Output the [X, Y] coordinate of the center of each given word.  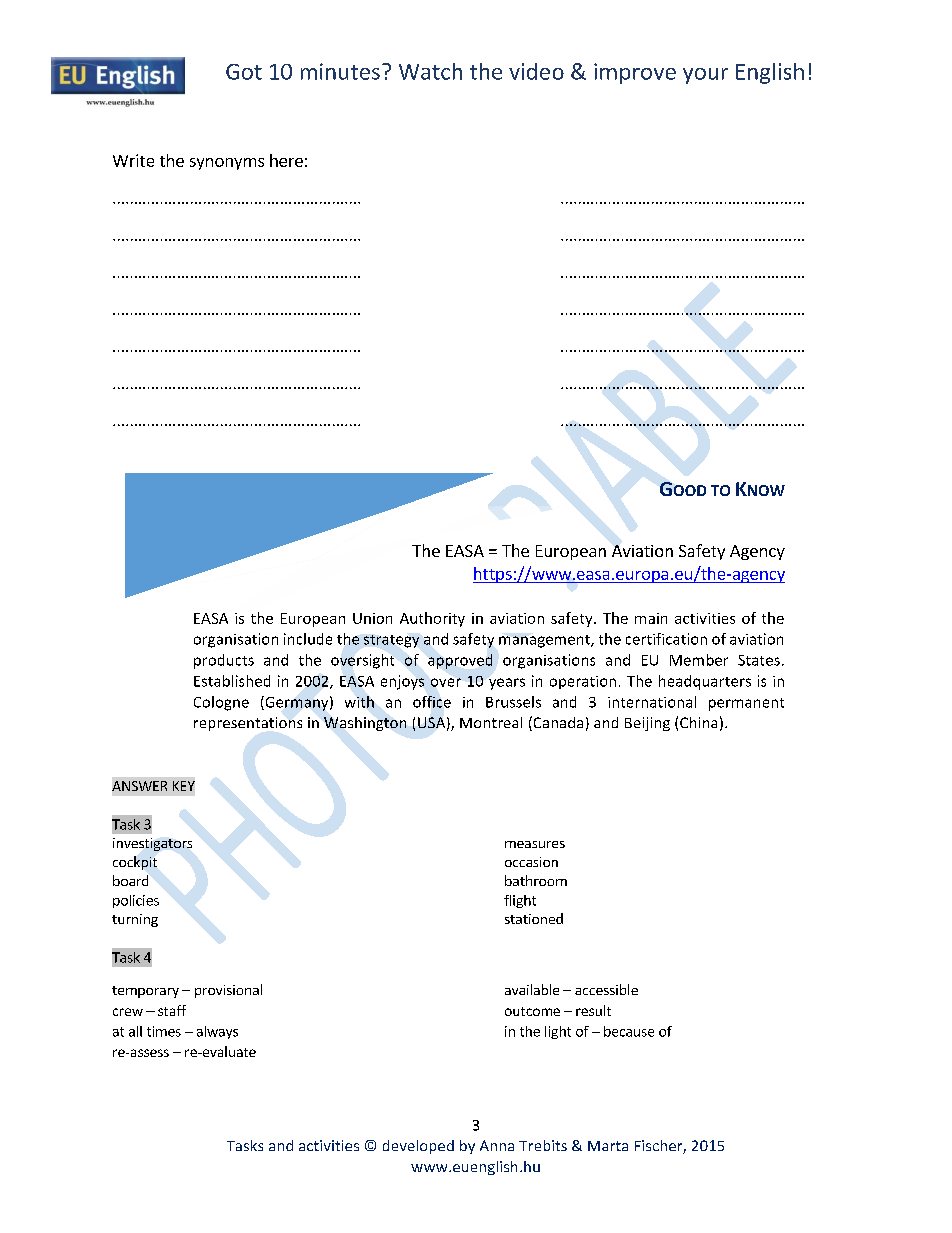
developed [418, 1147]
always [217, 1032]
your [705, 76]
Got [244, 72]
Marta [608, 1146]
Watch [430, 71]
